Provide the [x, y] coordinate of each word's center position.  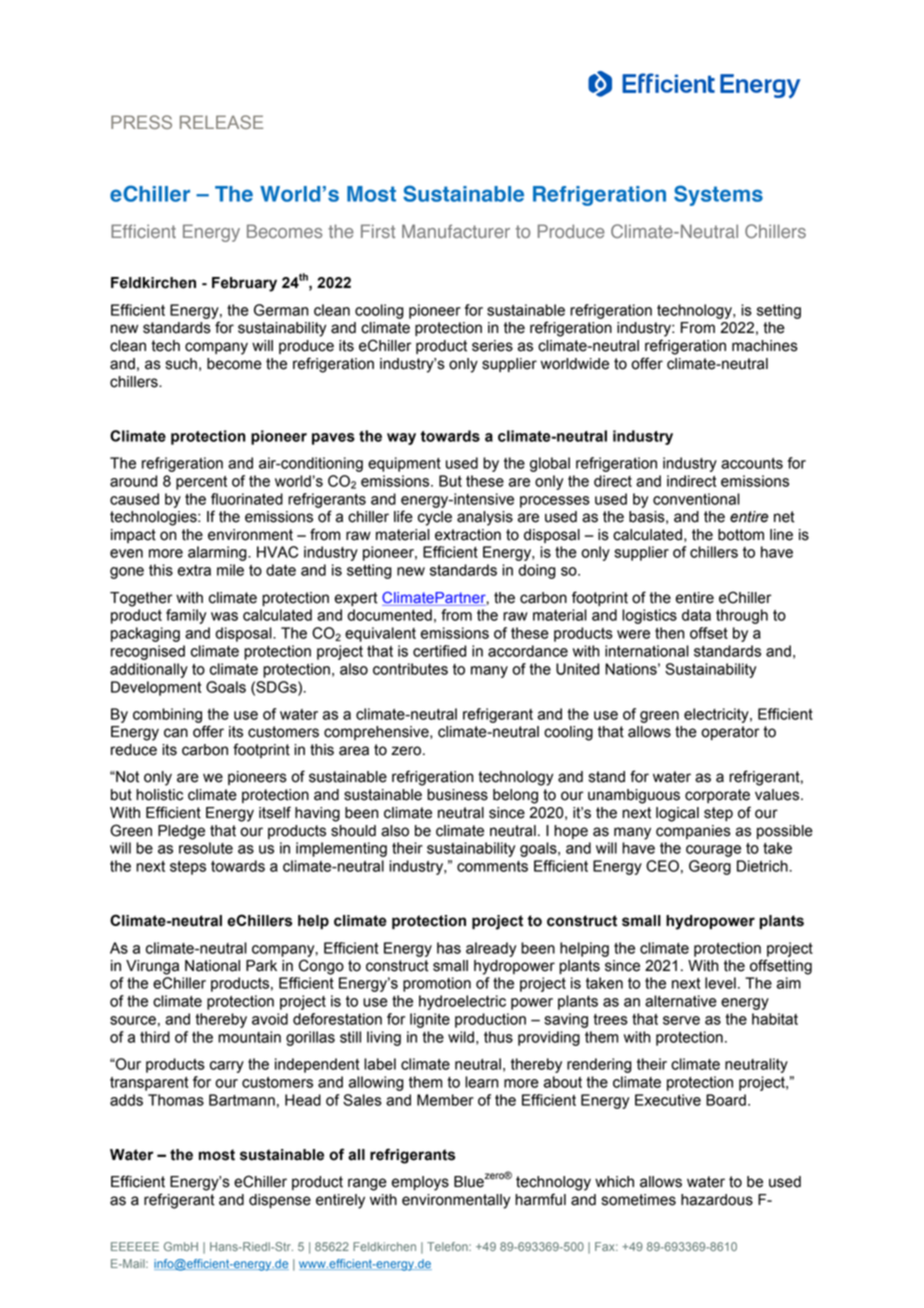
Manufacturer [456, 231]
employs [420, 1183]
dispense [280, 1201]
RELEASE [221, 122]
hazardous [717, 1200]
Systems [718, 195]
